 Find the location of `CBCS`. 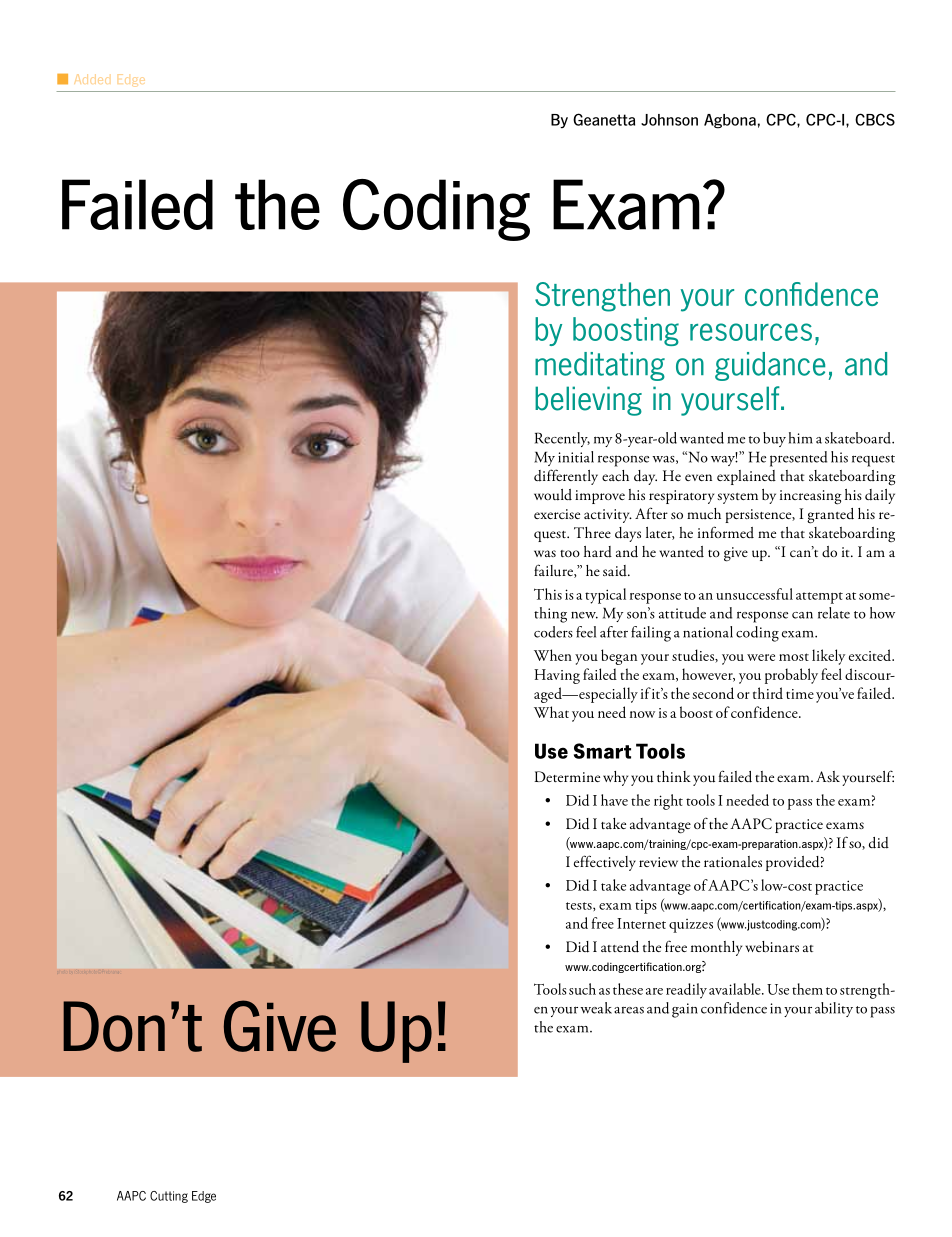

CBCS is located at coordinates (875, 119).
